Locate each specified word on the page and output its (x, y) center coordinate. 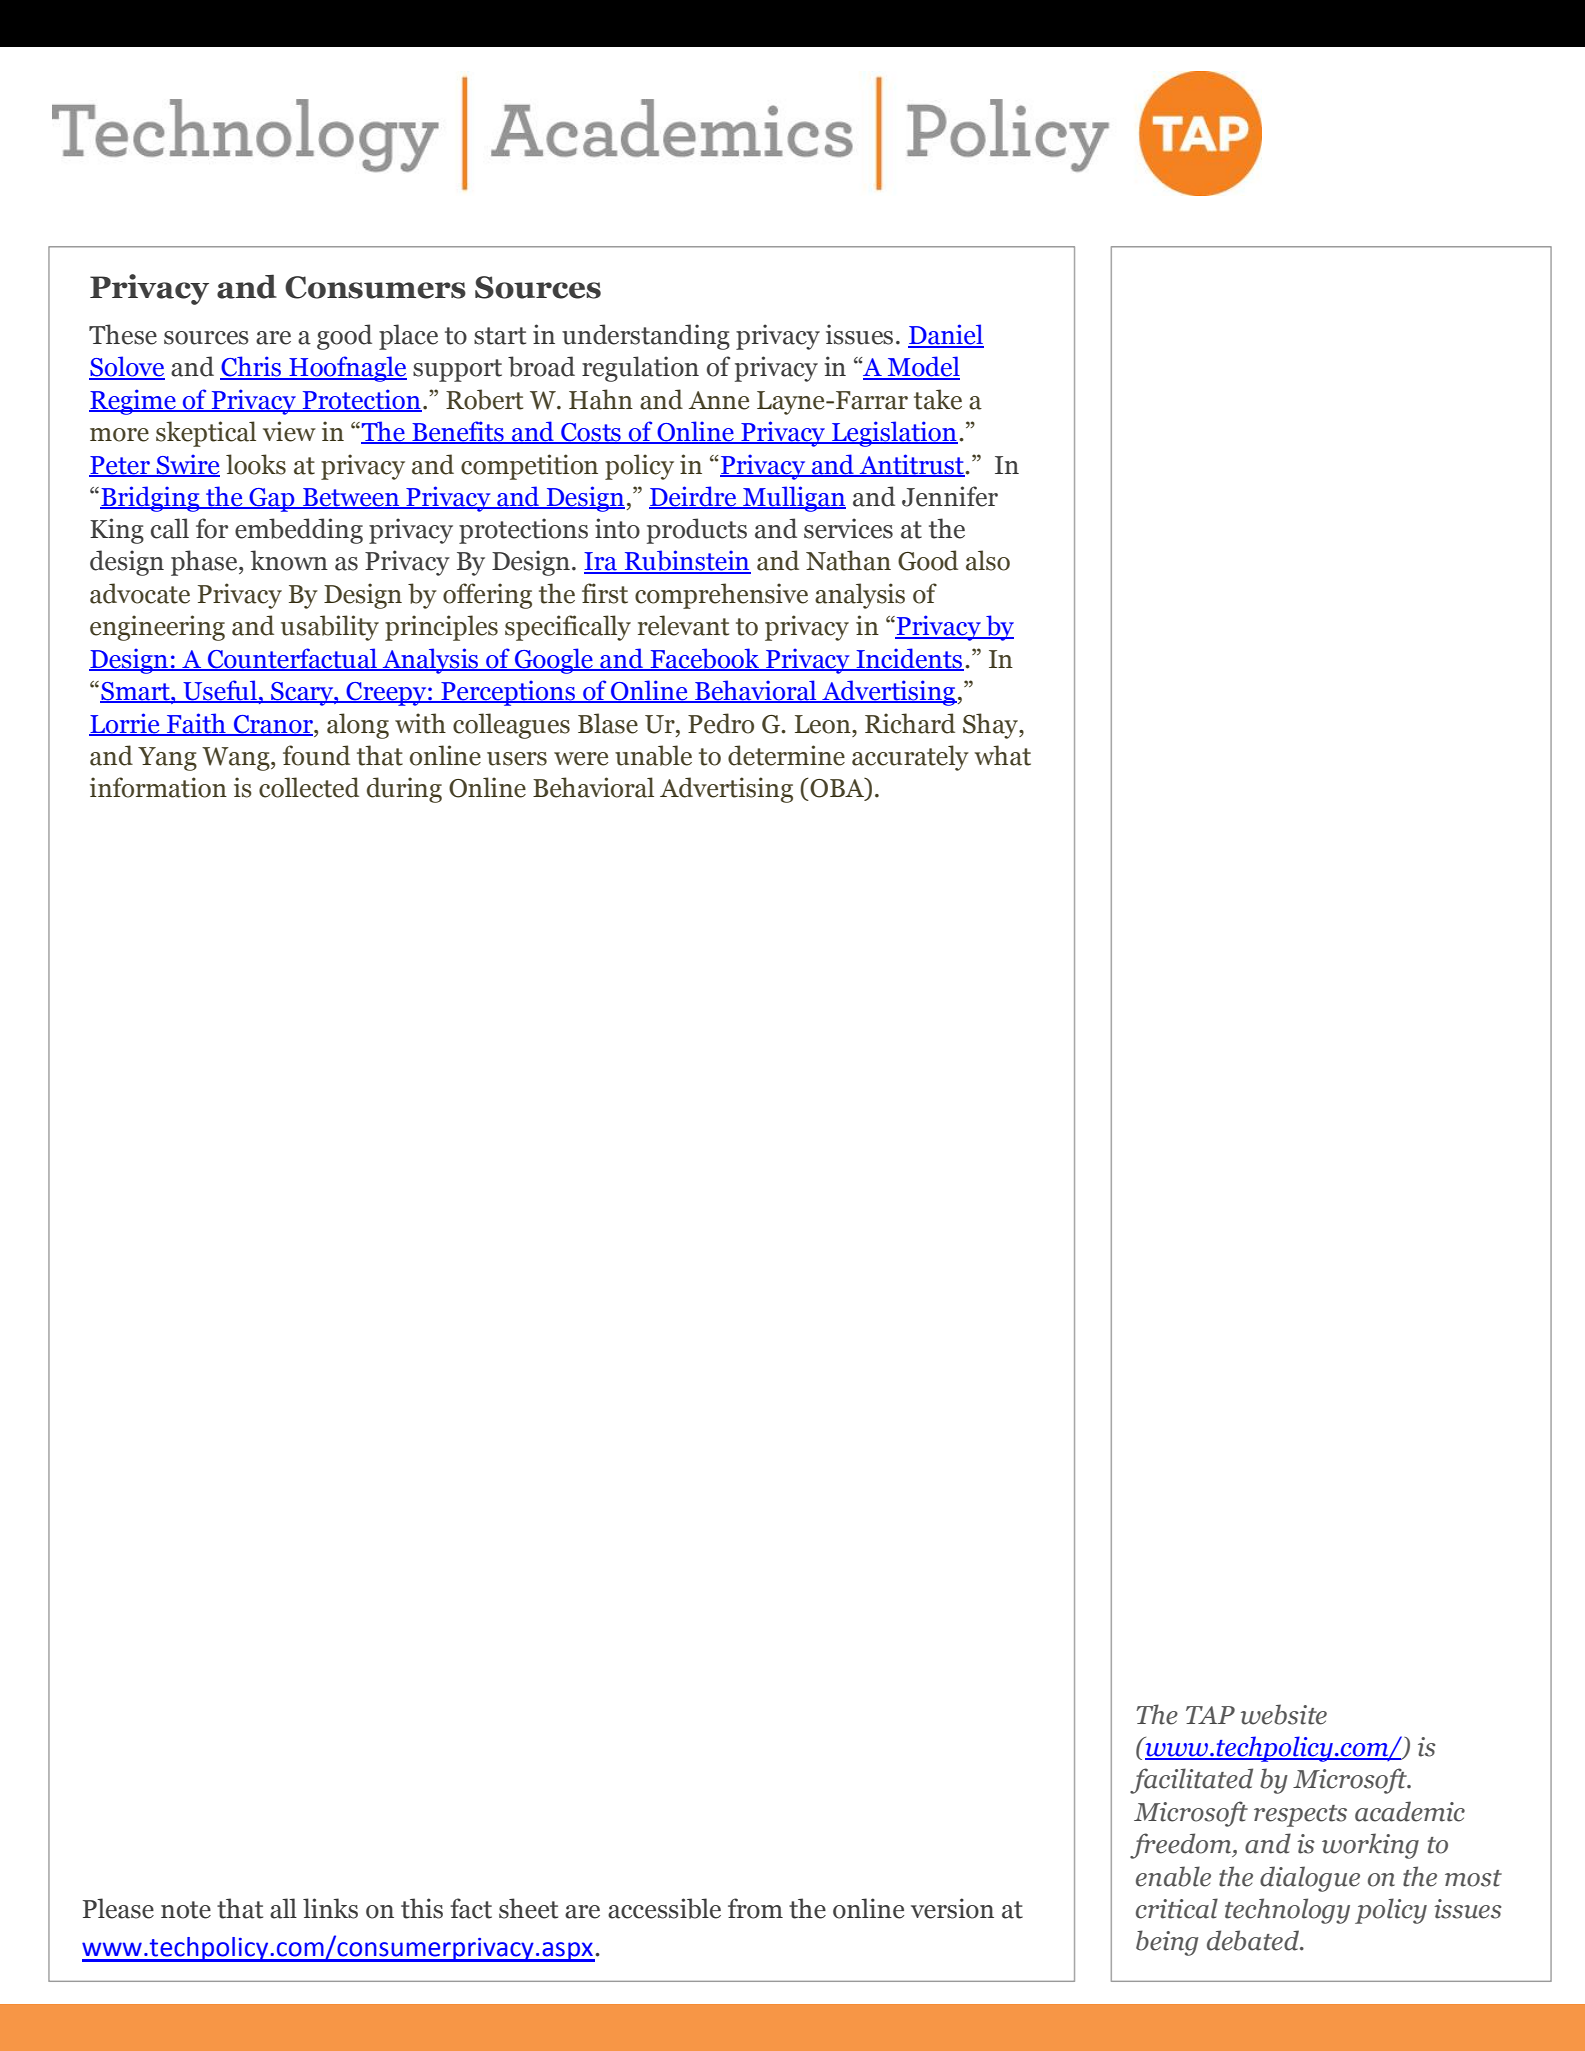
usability (330, 628)
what (1002, 755)
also (988, 560)
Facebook (705, 659)
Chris (252, 367)
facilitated (1191, 1781)
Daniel (946, 335)
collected (309, 787)
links (330, 1908)
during (404, 790)
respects (1300, 1816)
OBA (837, 789)
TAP (1210, 1715)
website (1284, 1714)
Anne (719, 400)
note (186, 1910)
